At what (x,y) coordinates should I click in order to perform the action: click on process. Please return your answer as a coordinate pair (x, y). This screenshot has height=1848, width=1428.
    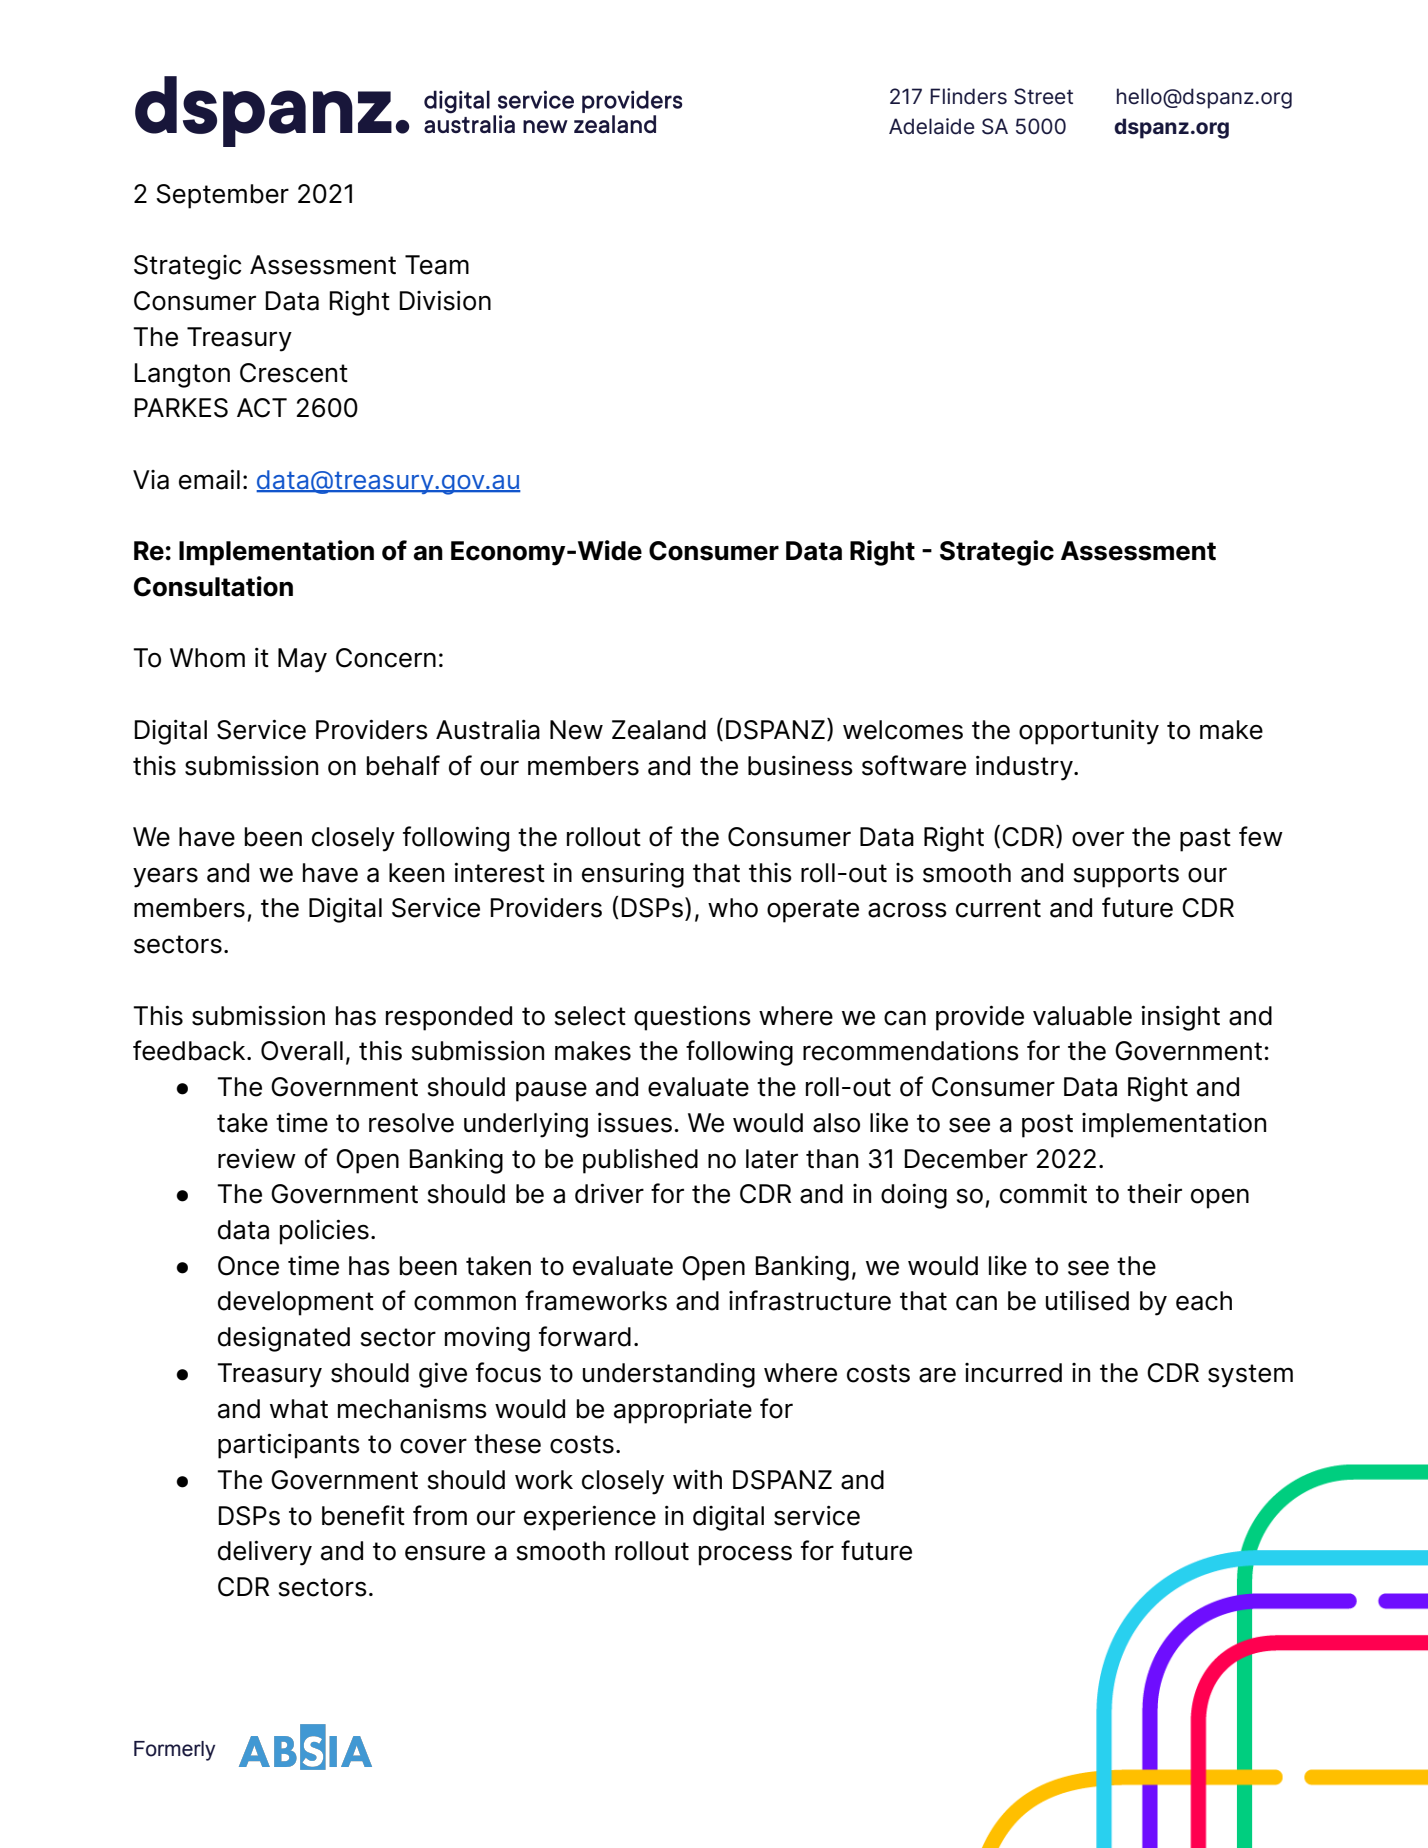
    Looking at the image, I should click on (745, 1555).
